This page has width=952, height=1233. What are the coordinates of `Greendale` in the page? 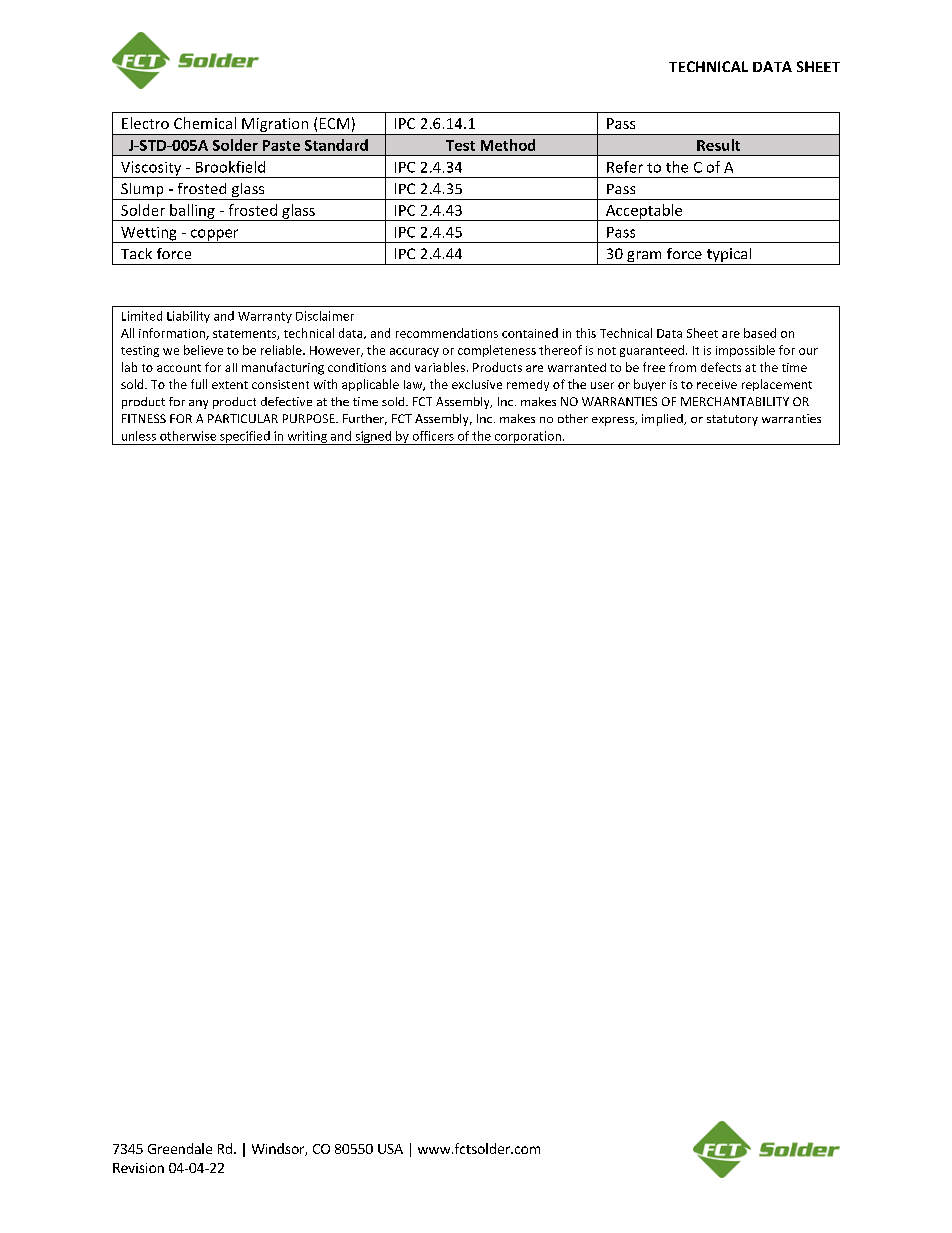 It's located at (180, 1148).
